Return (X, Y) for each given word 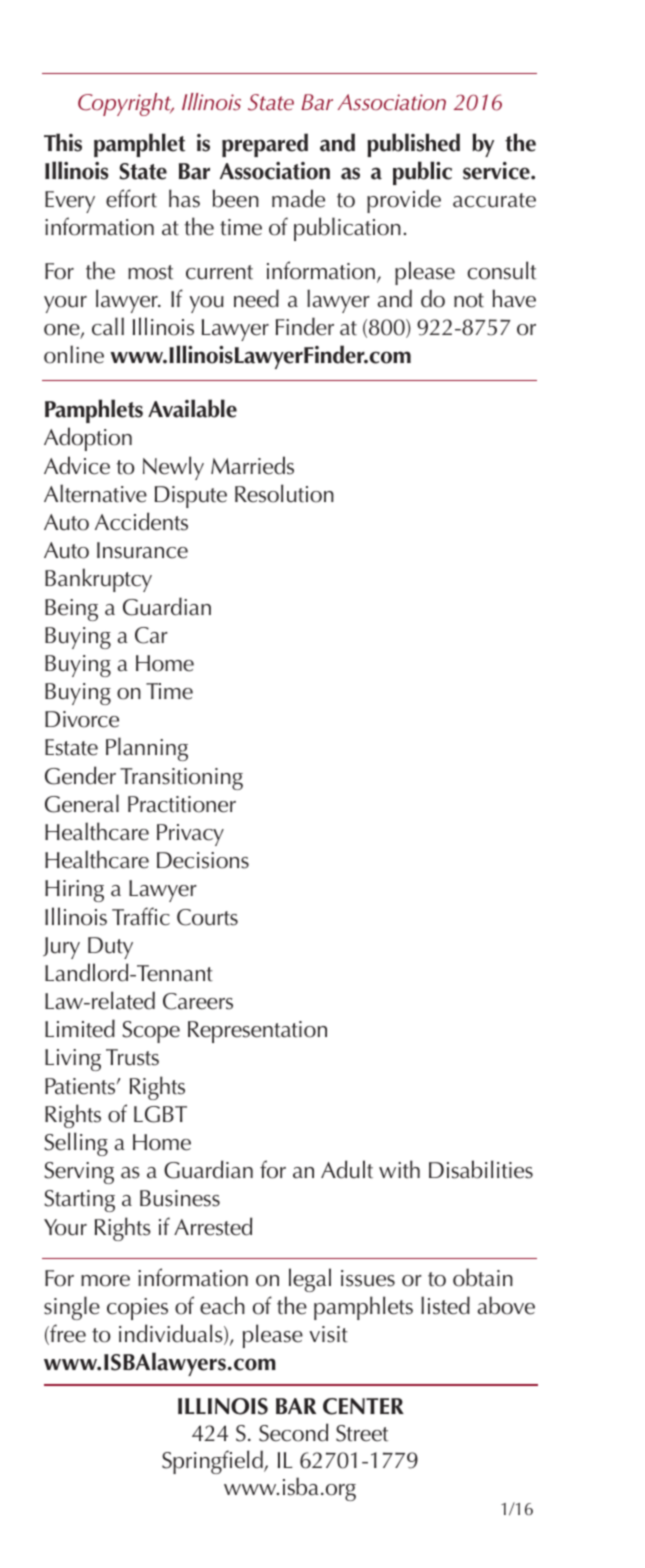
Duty (110, 948)
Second (293, 1432)
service (497, 171)
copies (137, 1309)
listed (445, 1305)
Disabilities (481, 1169)
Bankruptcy (98, 580)
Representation (257, 1032)
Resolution (284, 493)
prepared (265, 145)
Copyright (125, 104)
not (469, 300)
